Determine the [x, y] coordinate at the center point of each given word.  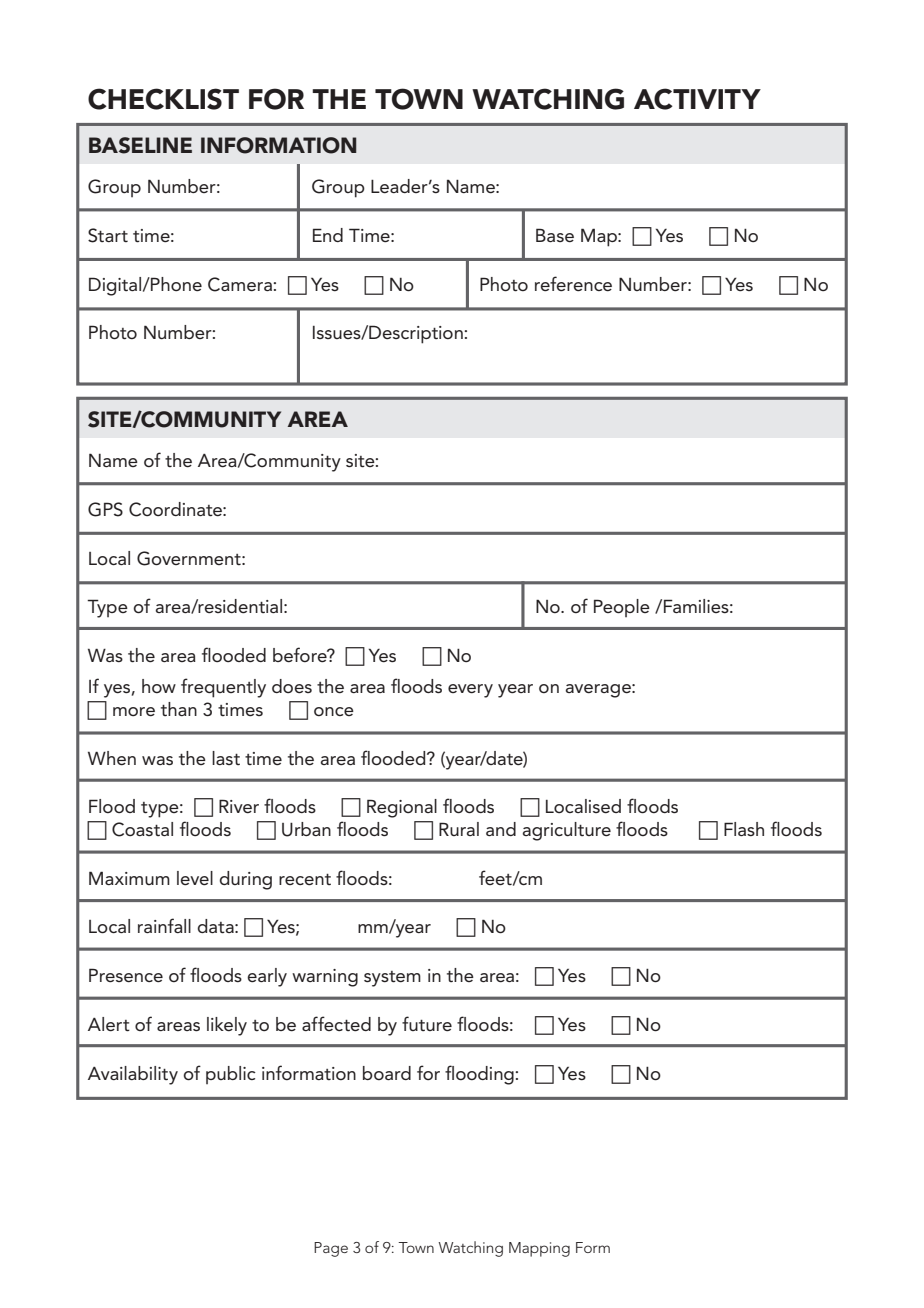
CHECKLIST [163, 99]
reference [573, 284]
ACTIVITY [697, 99]
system [392, 979]
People [622, 608]
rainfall [164, 925]
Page [331, 1249]
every [470, 691]
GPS [105, 509]
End [328, 235]
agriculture [567, 831]
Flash [744, 829]
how [159, 686]
